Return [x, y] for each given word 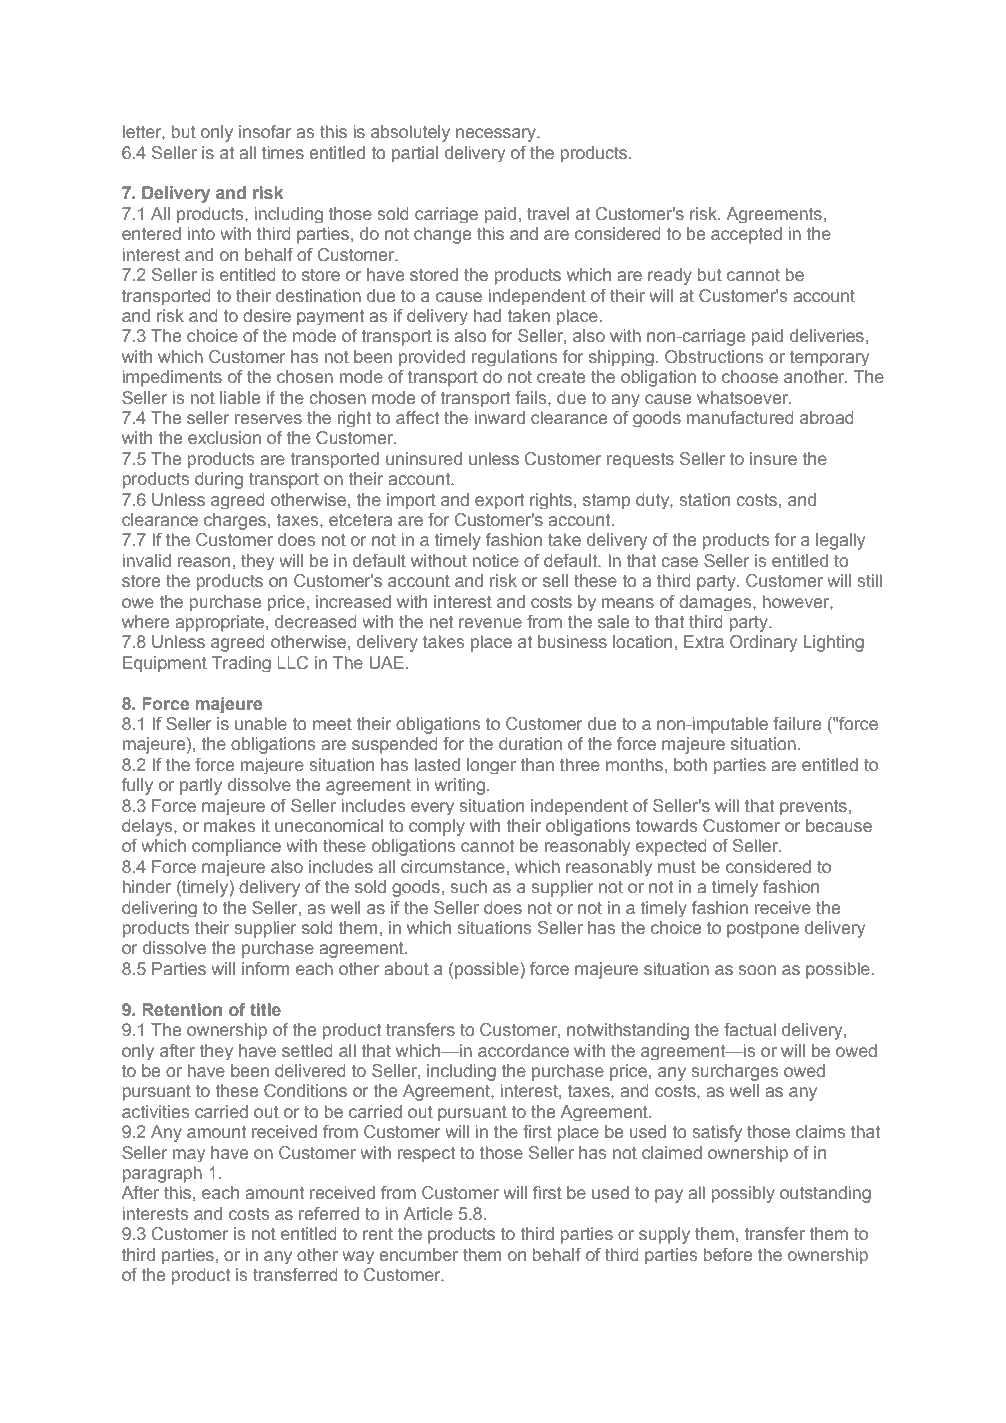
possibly [743, 1194]
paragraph [162, 1174]
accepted [746, 235]
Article [428, 1213]
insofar [265, 131]
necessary [497, 135]
